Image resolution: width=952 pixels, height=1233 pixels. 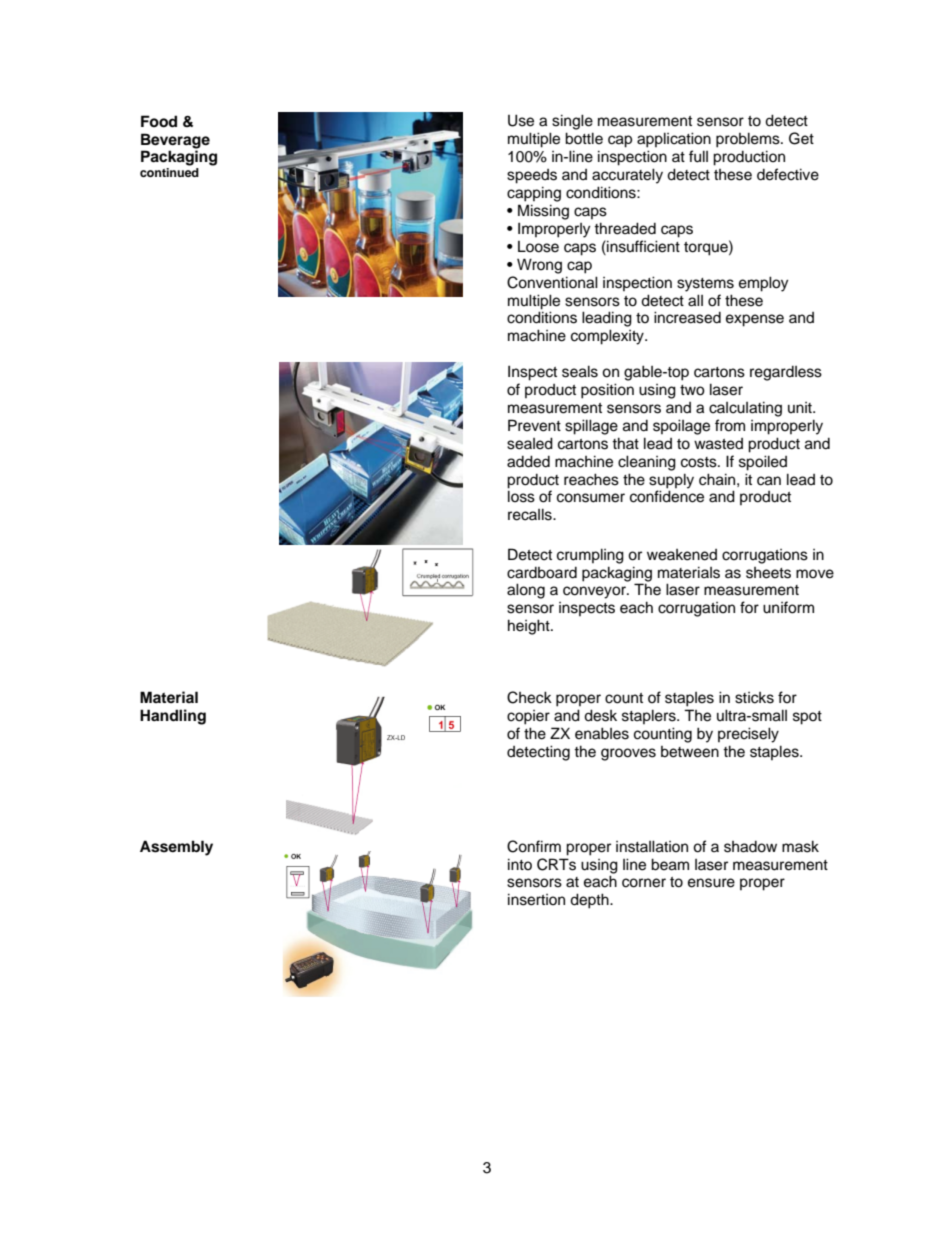 I want to click on loss, so click(x=521, y=496).
